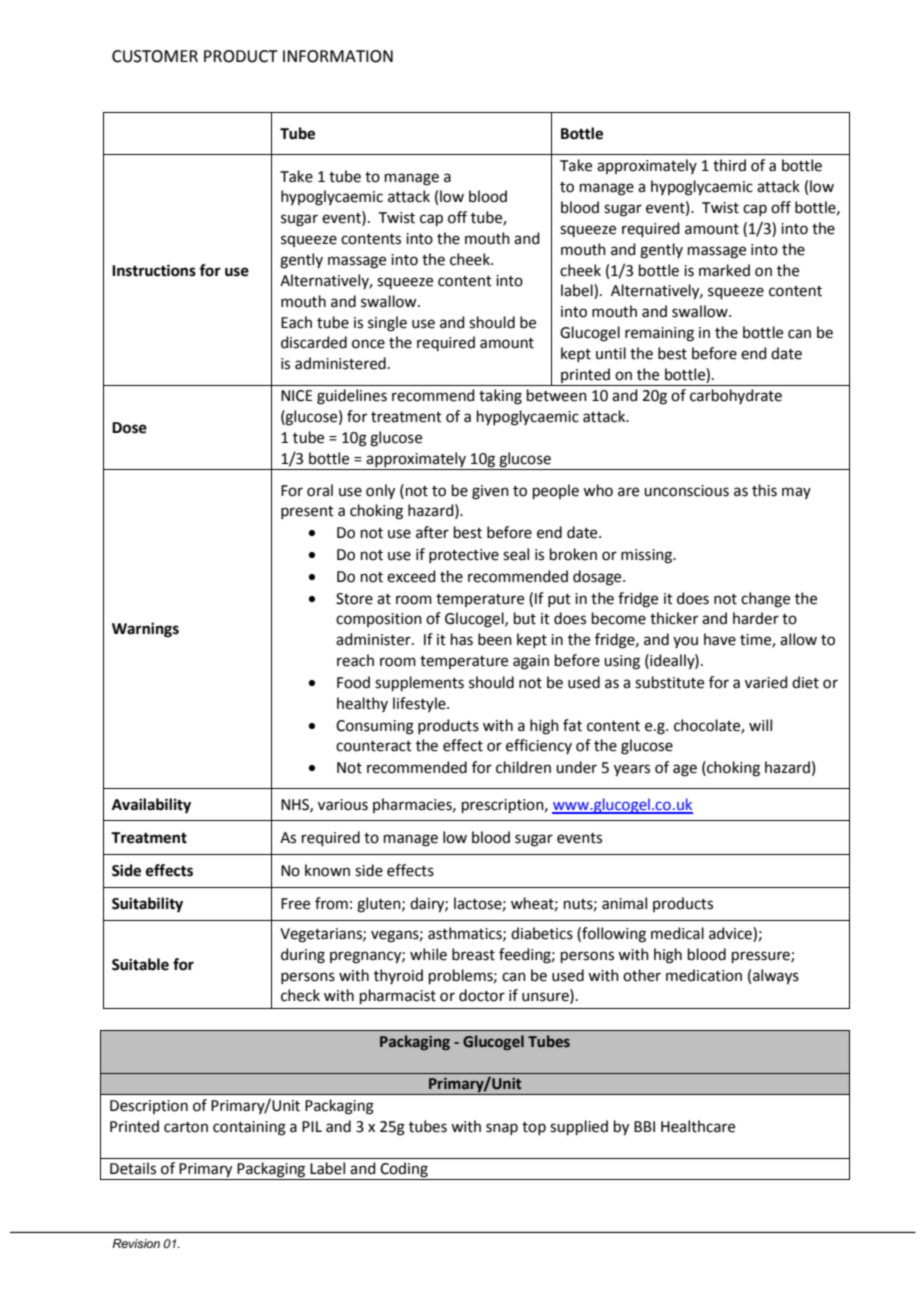 The image size is (924, 1308). Describe the element at coordinates (404, 1171) in the screenshot. I see `Coding` at that location.
